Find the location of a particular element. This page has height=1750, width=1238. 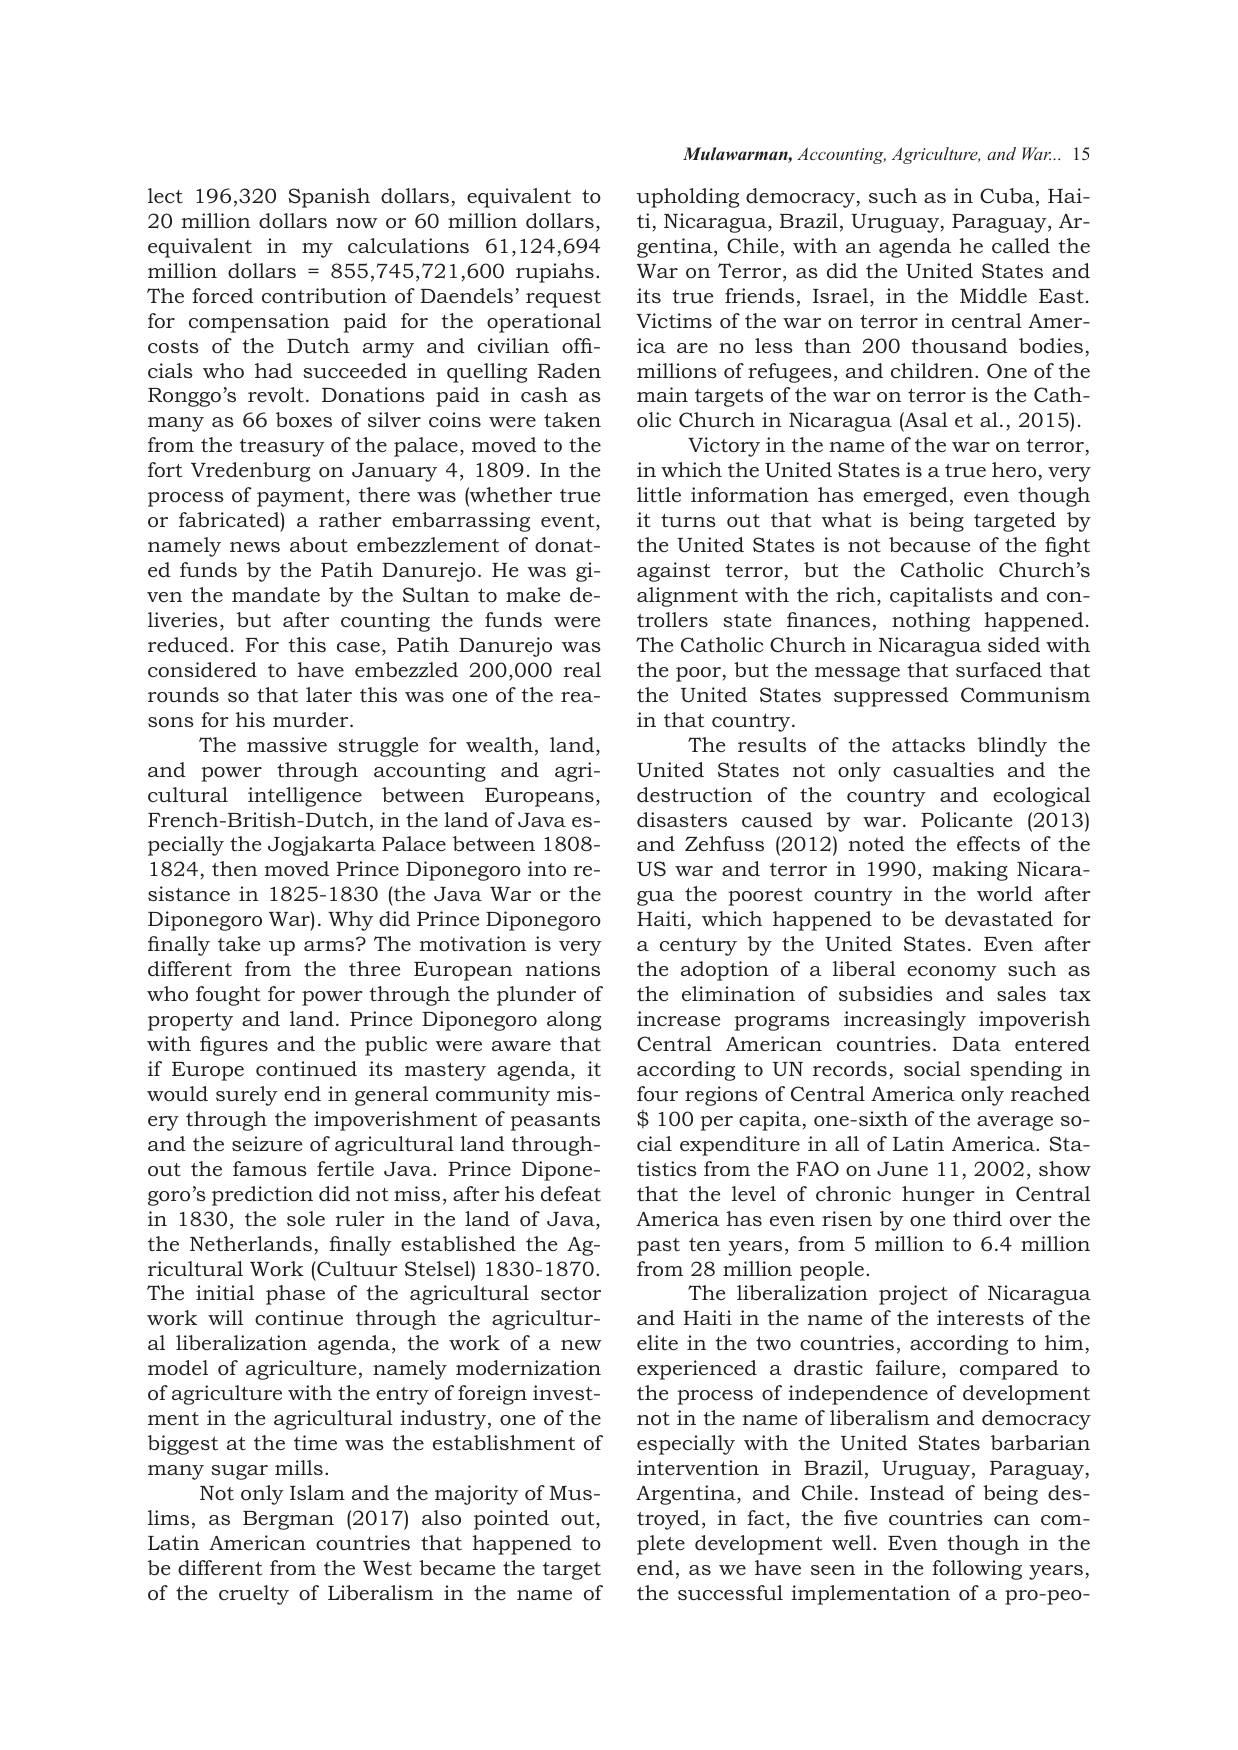

Spanish is located at coordinates (329, 198).
